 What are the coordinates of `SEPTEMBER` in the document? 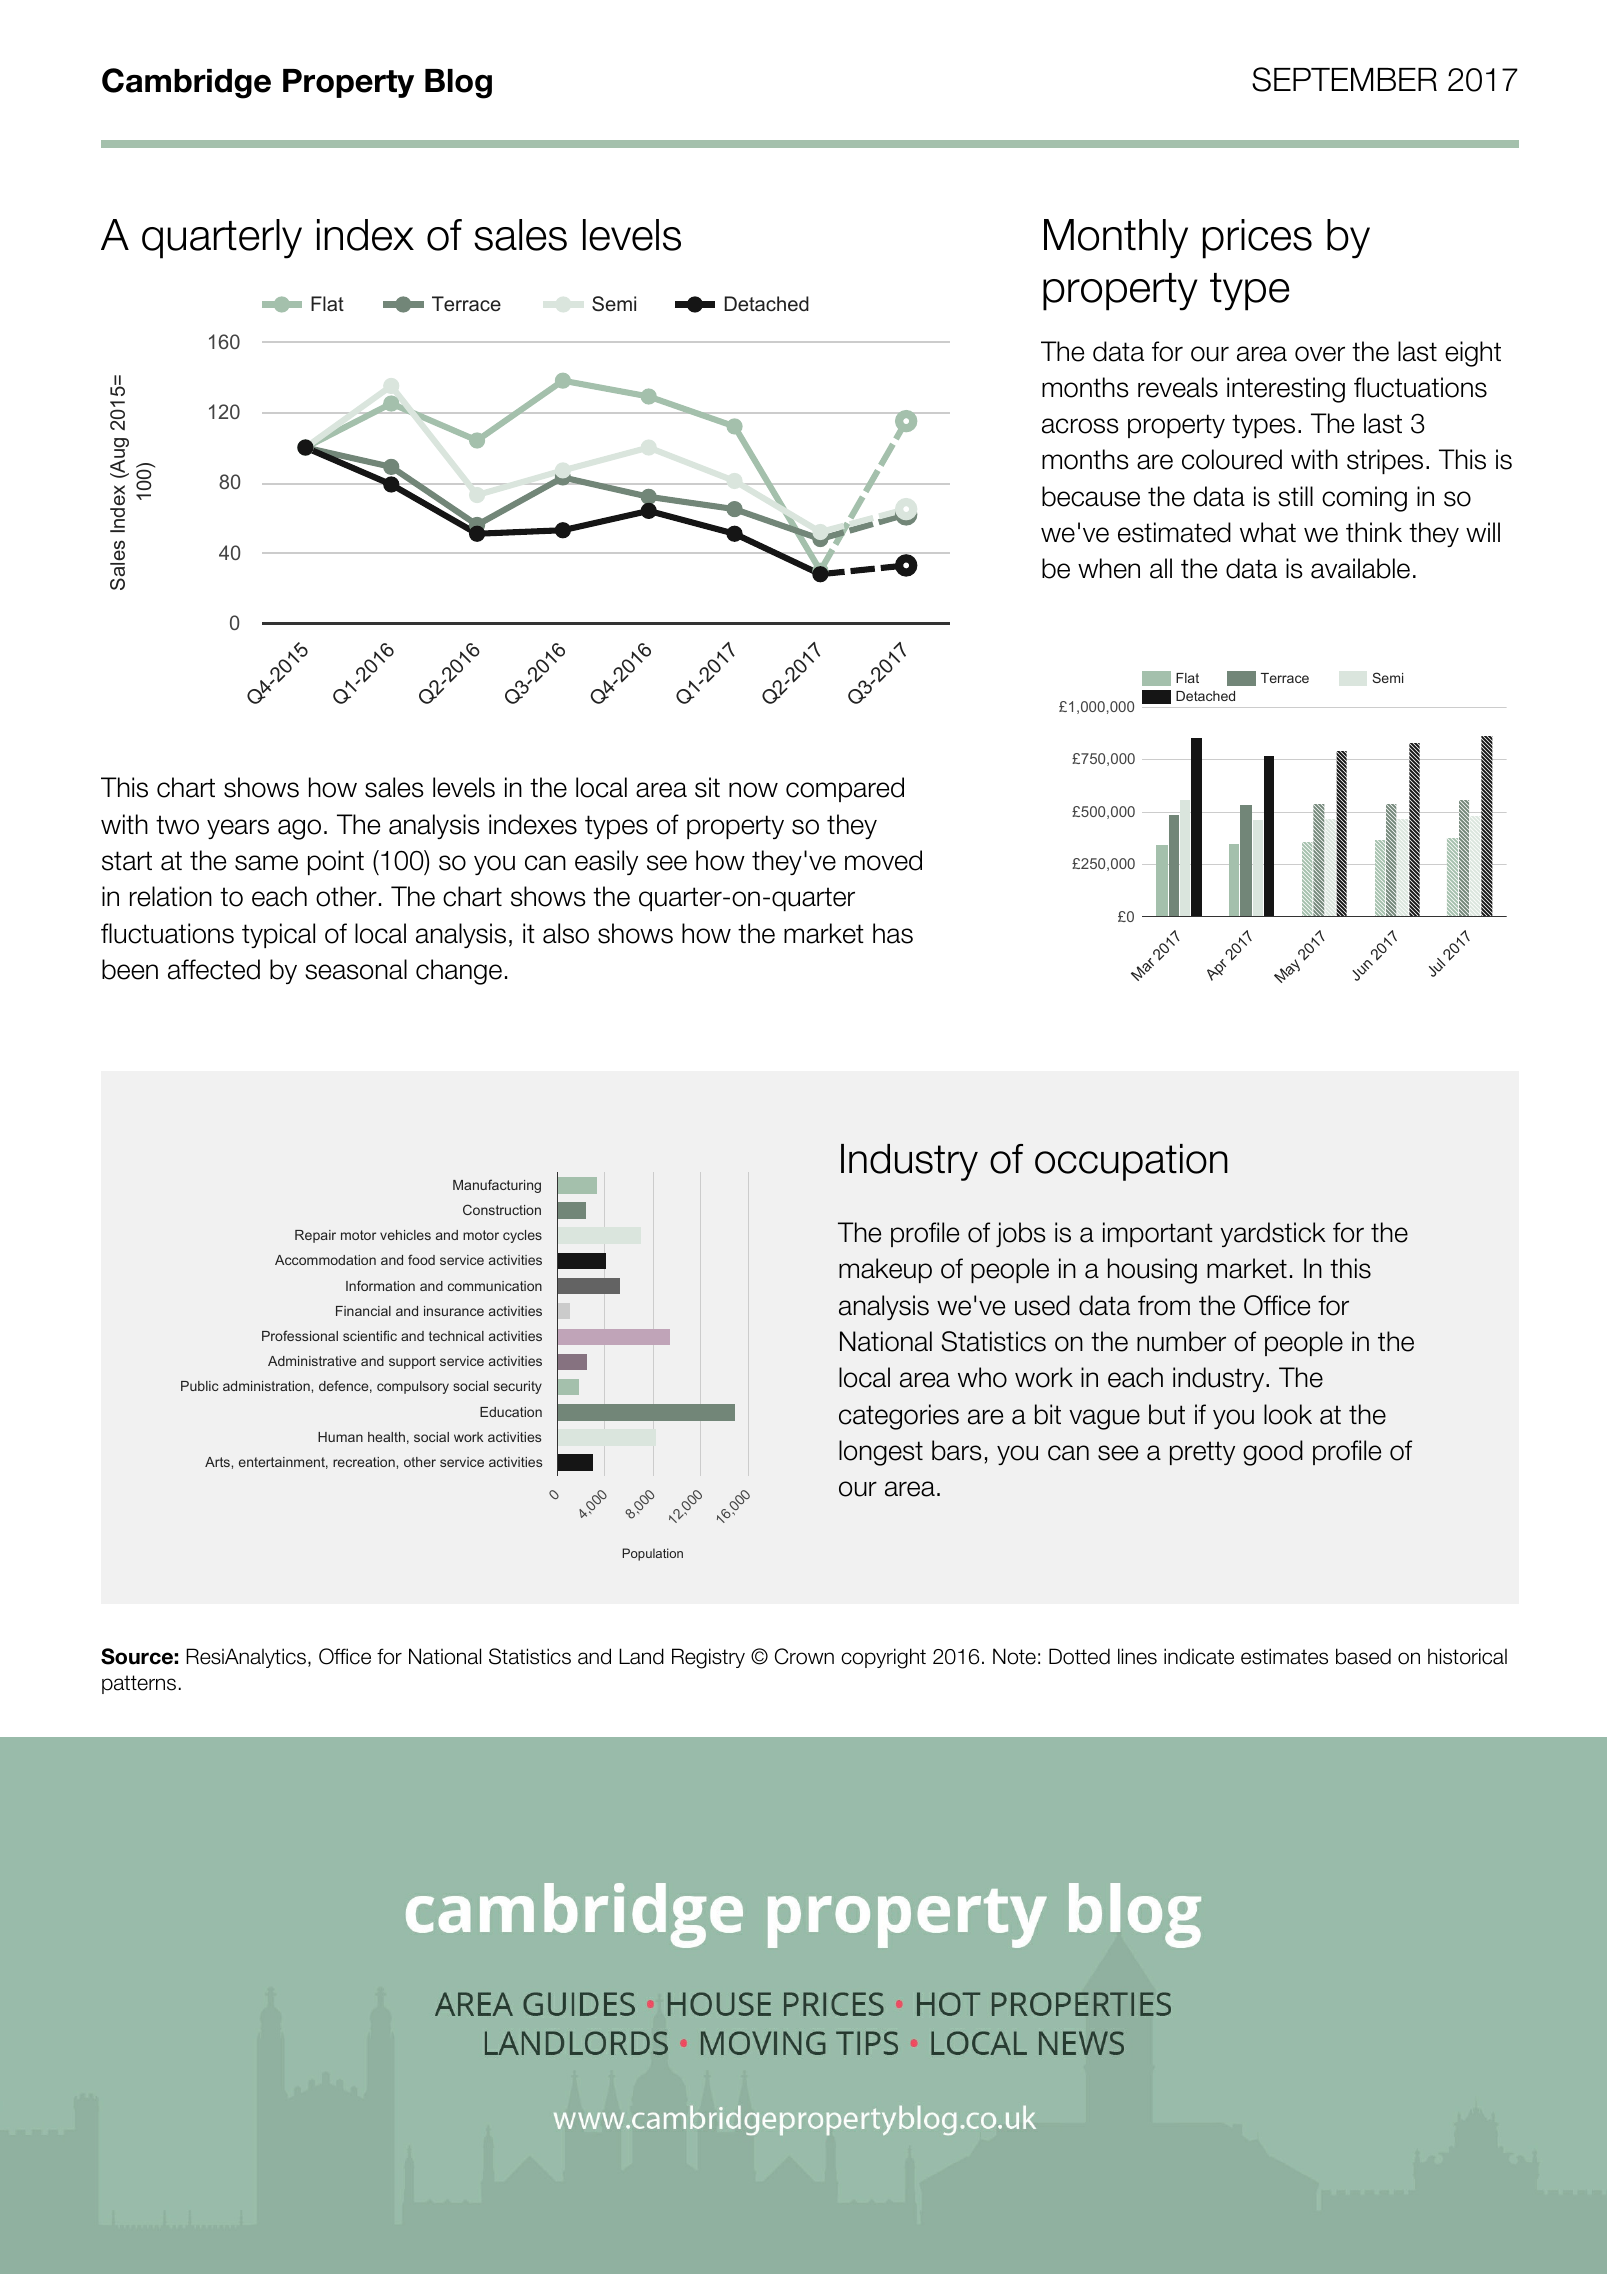 It's located at (1344, 79).
